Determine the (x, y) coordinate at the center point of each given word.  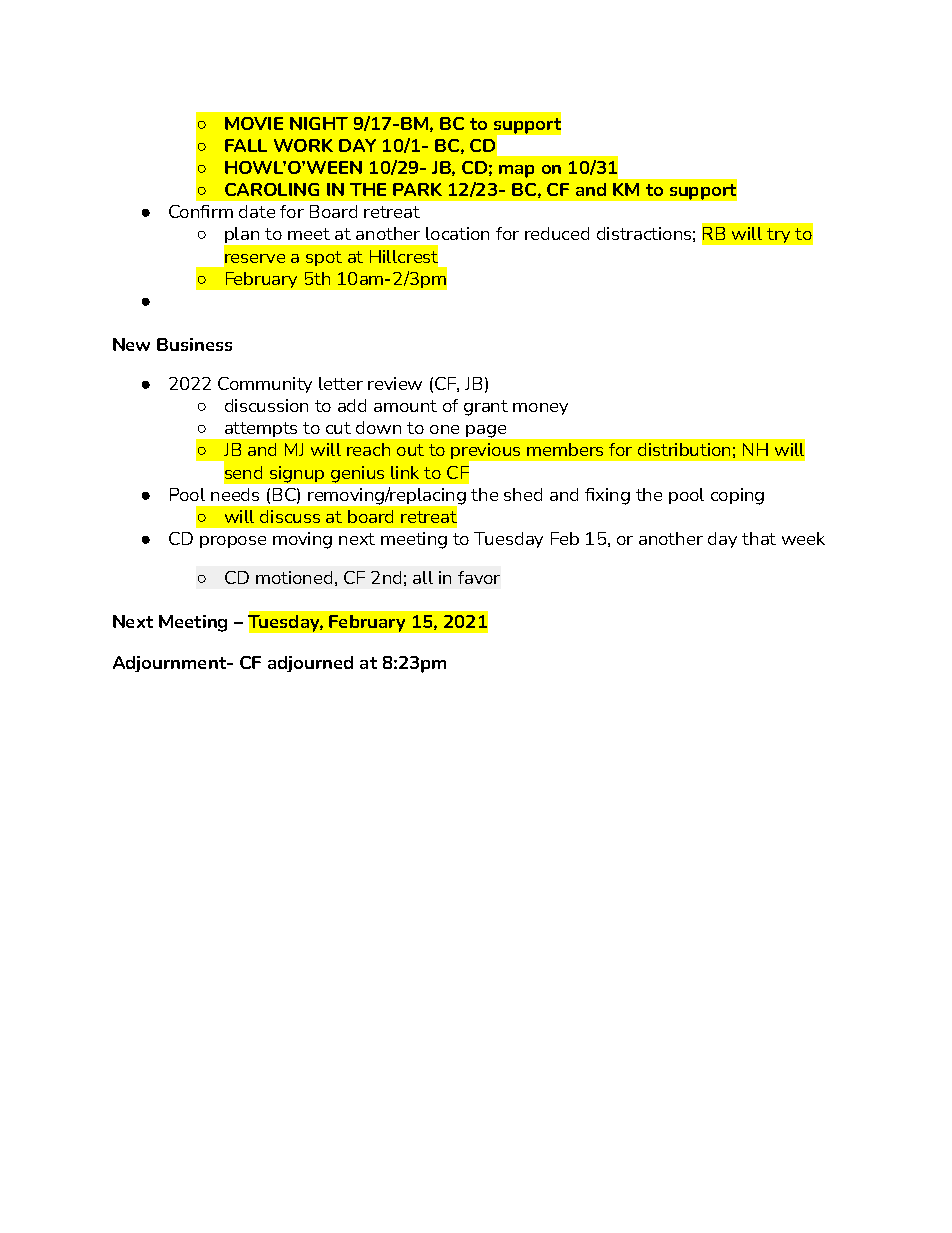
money (540, 409)
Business (194, 344)
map (516, 171)
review (395, 383)
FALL (246, 145)
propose (233, 542)
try (778, 235)
